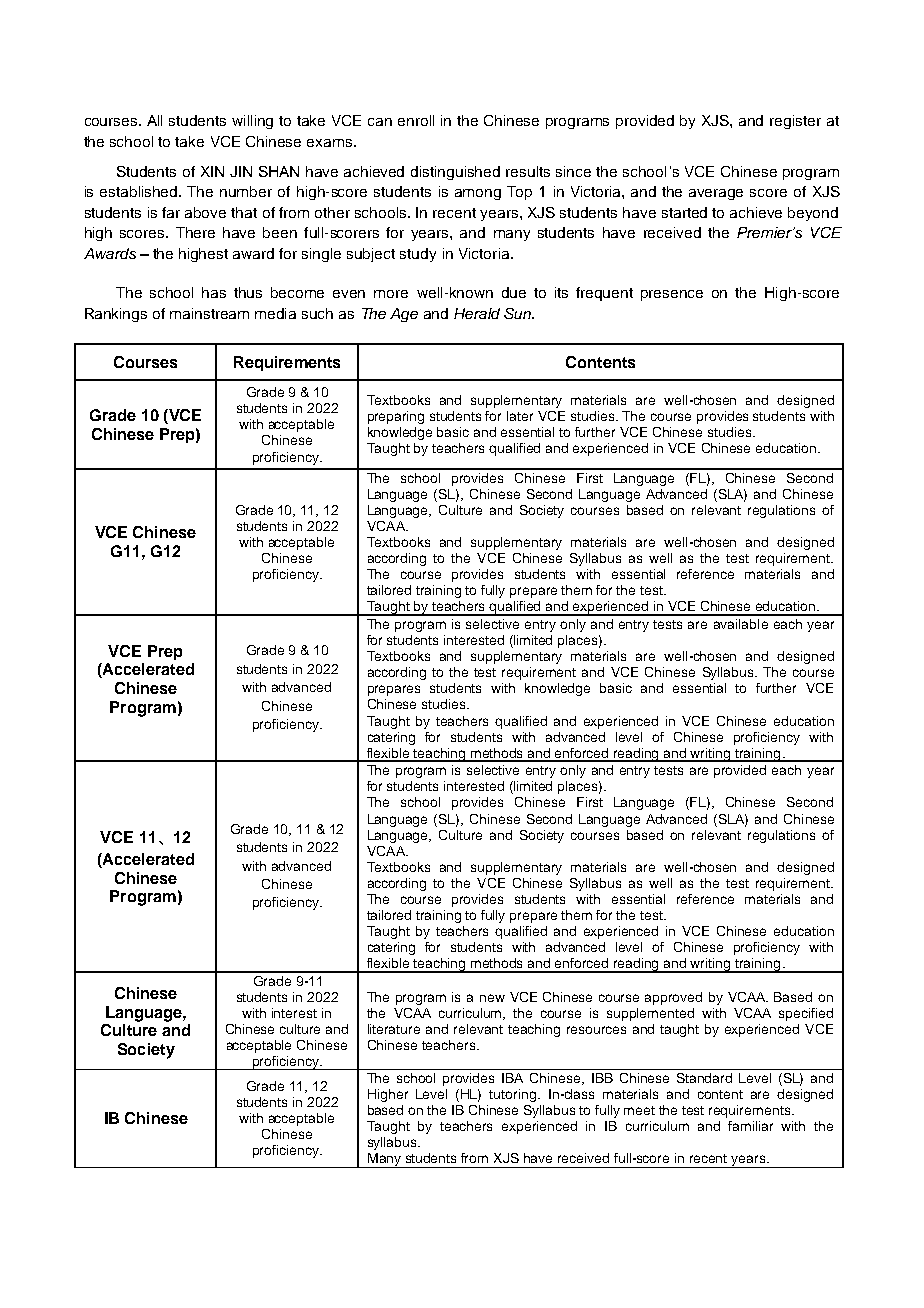 This screenshot has width=924, height=1308. Describe the element at coordinates (512, 1095) in the screenshot. I see `tutoring` at that location.
